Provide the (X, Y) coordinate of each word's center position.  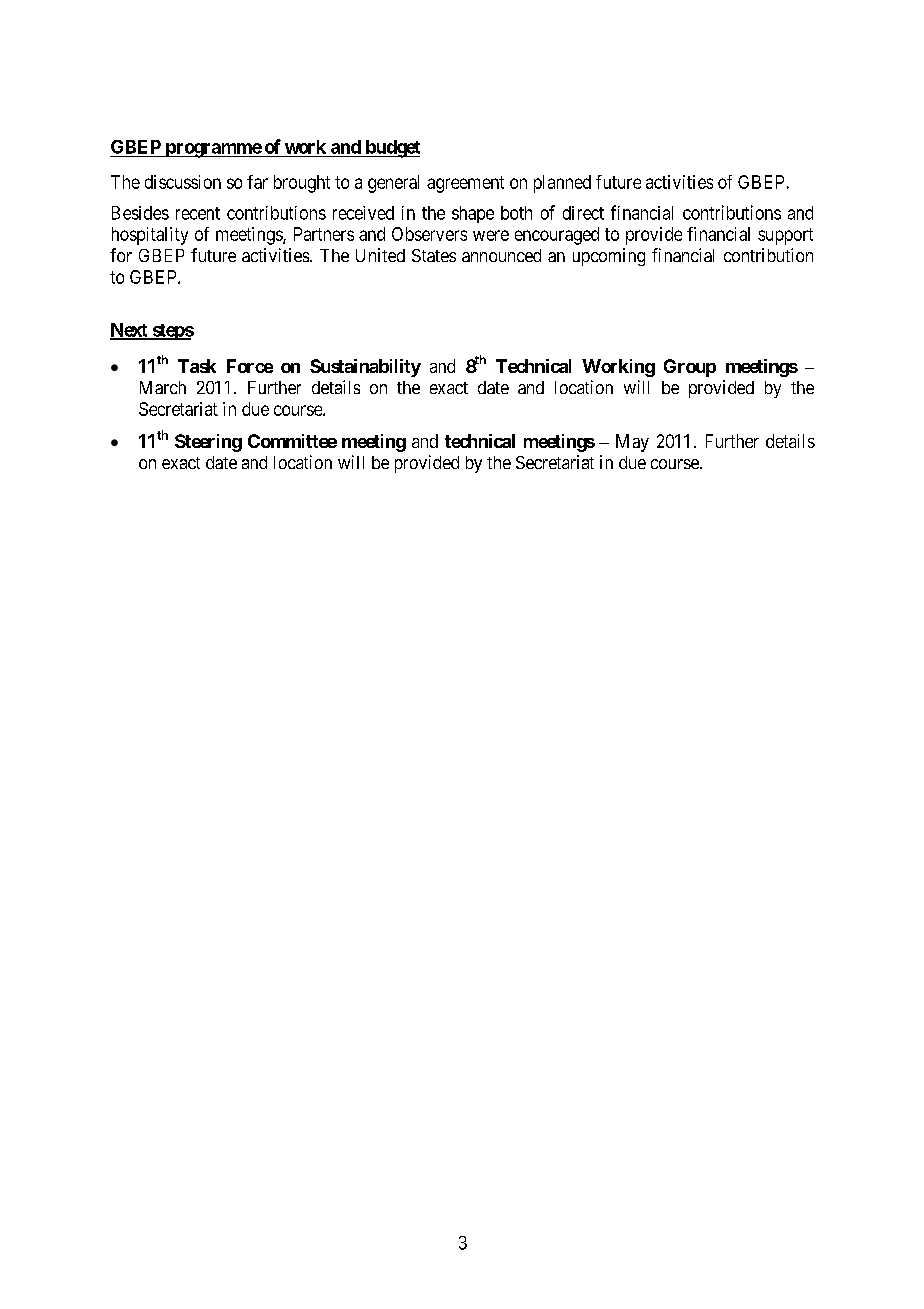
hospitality (150, 236)
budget (391, 149)
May (632, 443)
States (434, 255)
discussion (183, 182)
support (785, 236)
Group (690, 368)
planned (562, 184)
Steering (208, 443)
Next (130, 331)
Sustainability (365, 368)
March (163, 387)
